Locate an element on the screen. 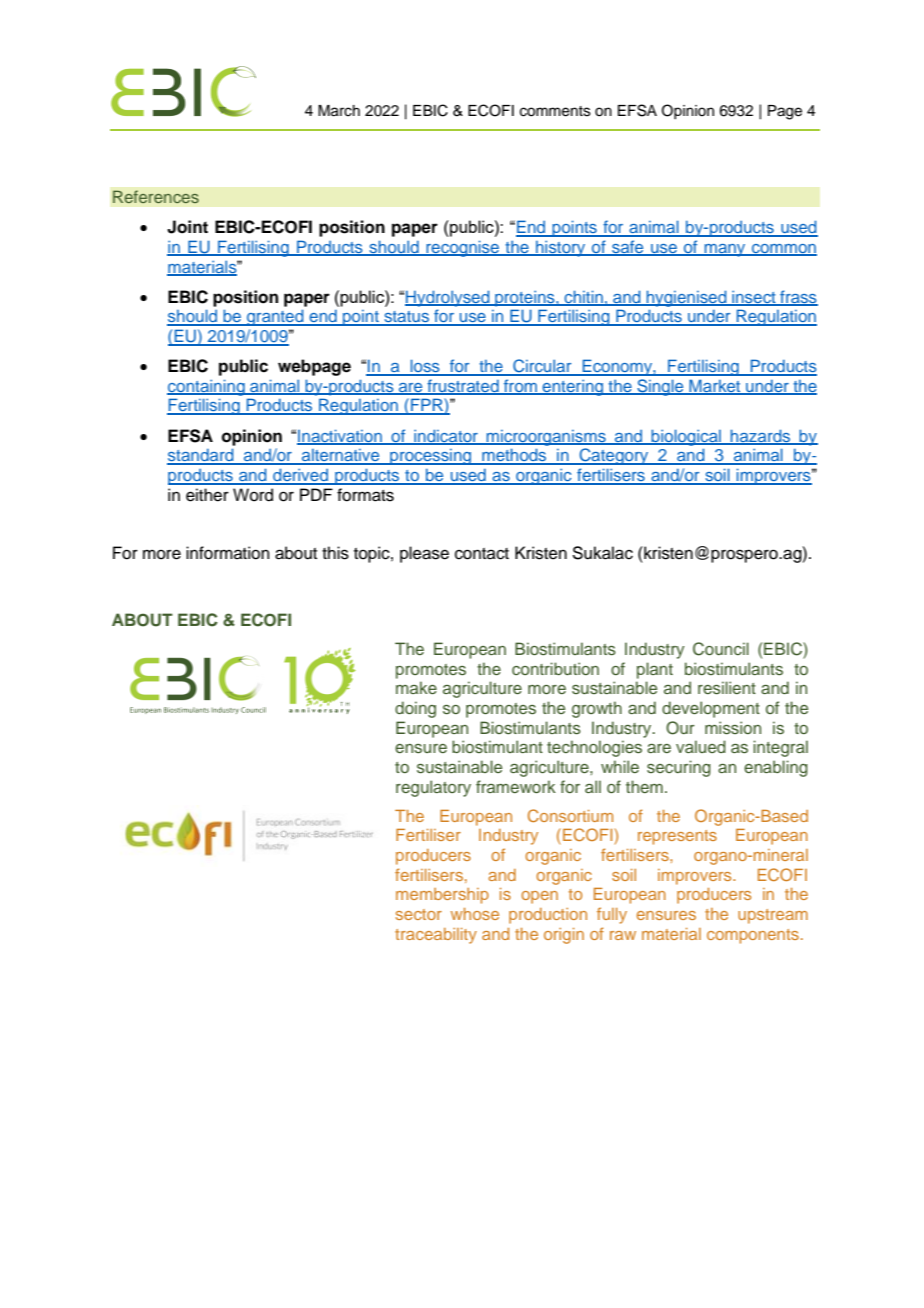  whose is located at coordinates (475, 914).
